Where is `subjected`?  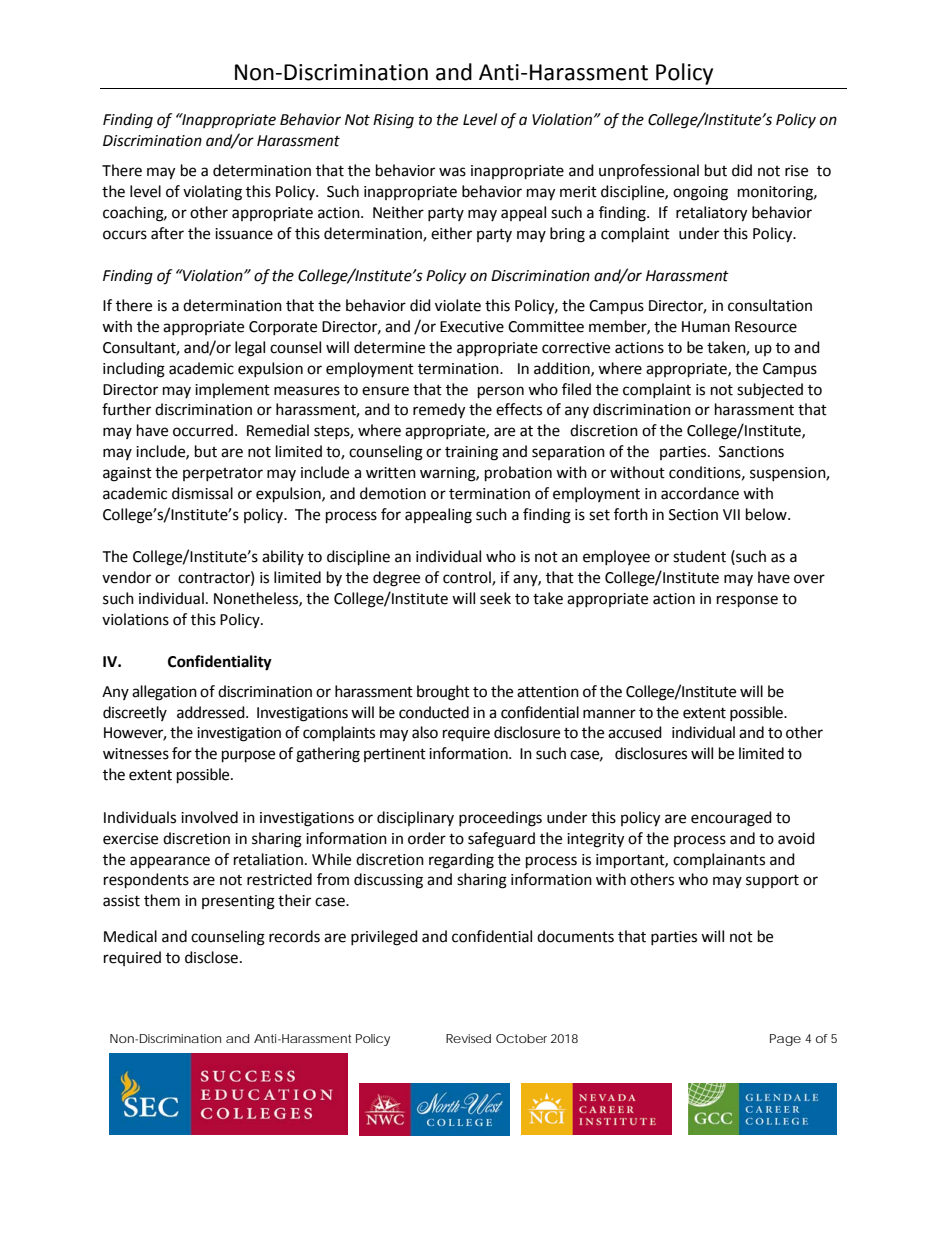
subjected is located at coordinates (770, 390).
